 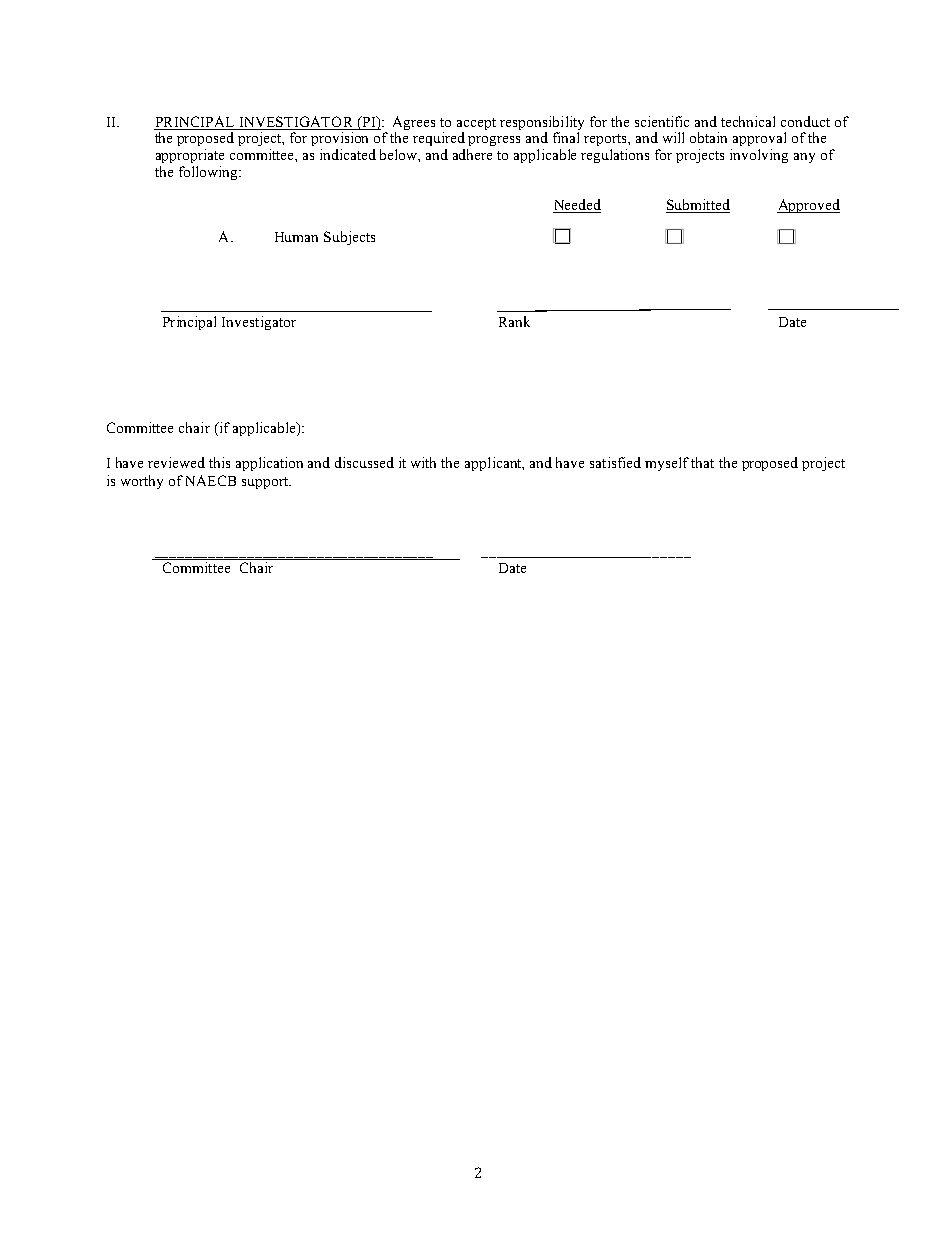 I want to click on Rank, so click(x=514, y=321).
